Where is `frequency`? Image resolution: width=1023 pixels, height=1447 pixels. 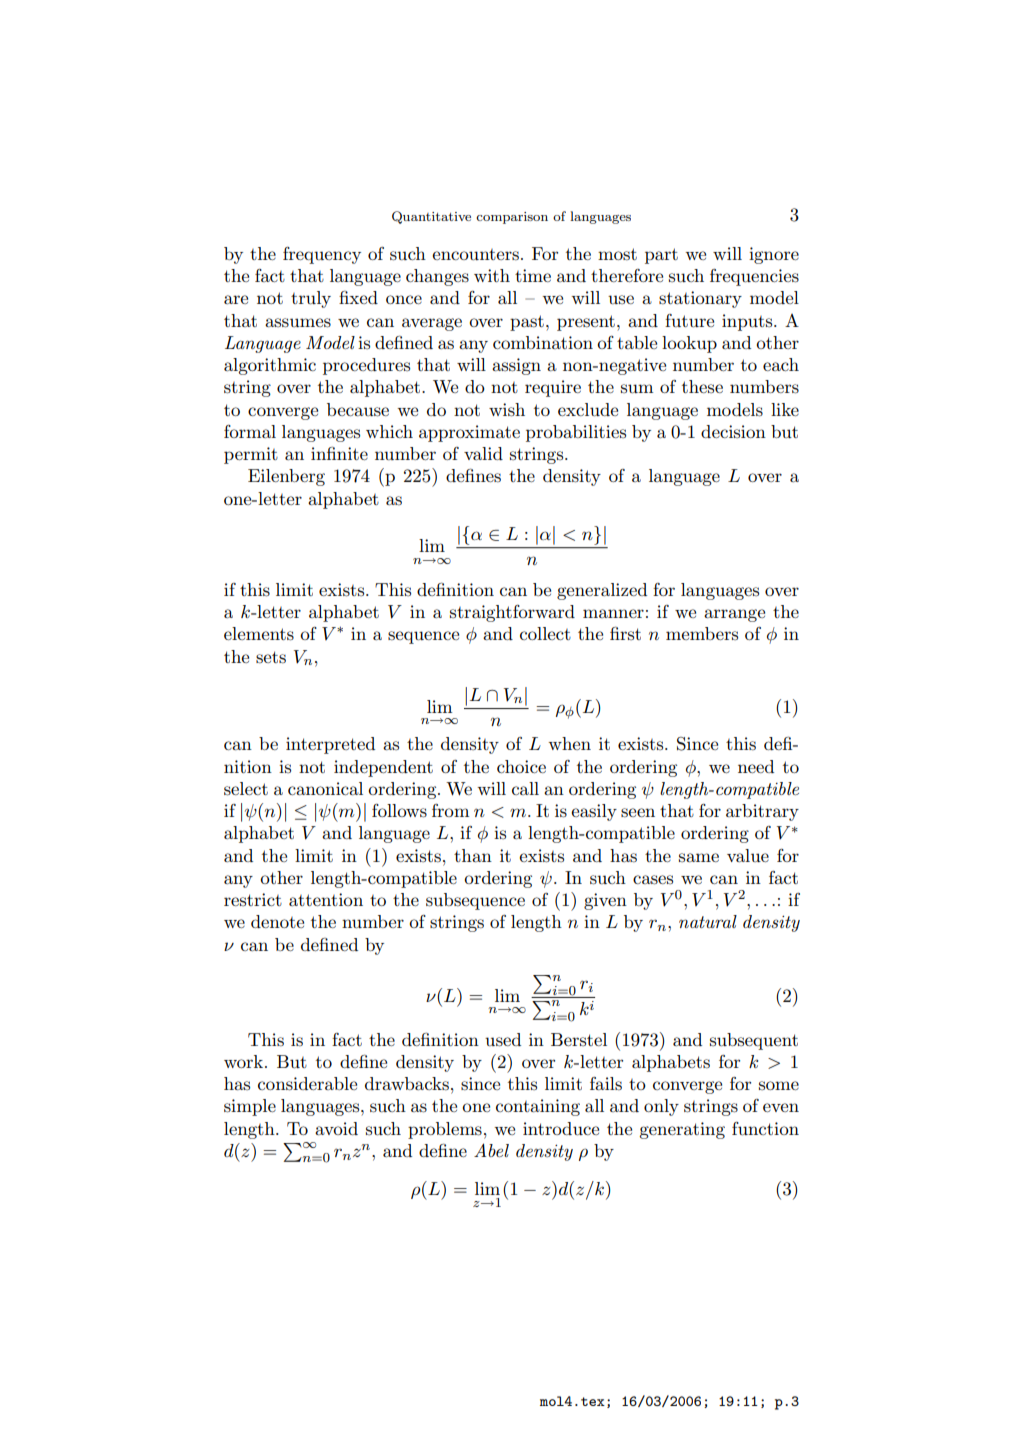
frequency is located at coordinates (322, 255).
